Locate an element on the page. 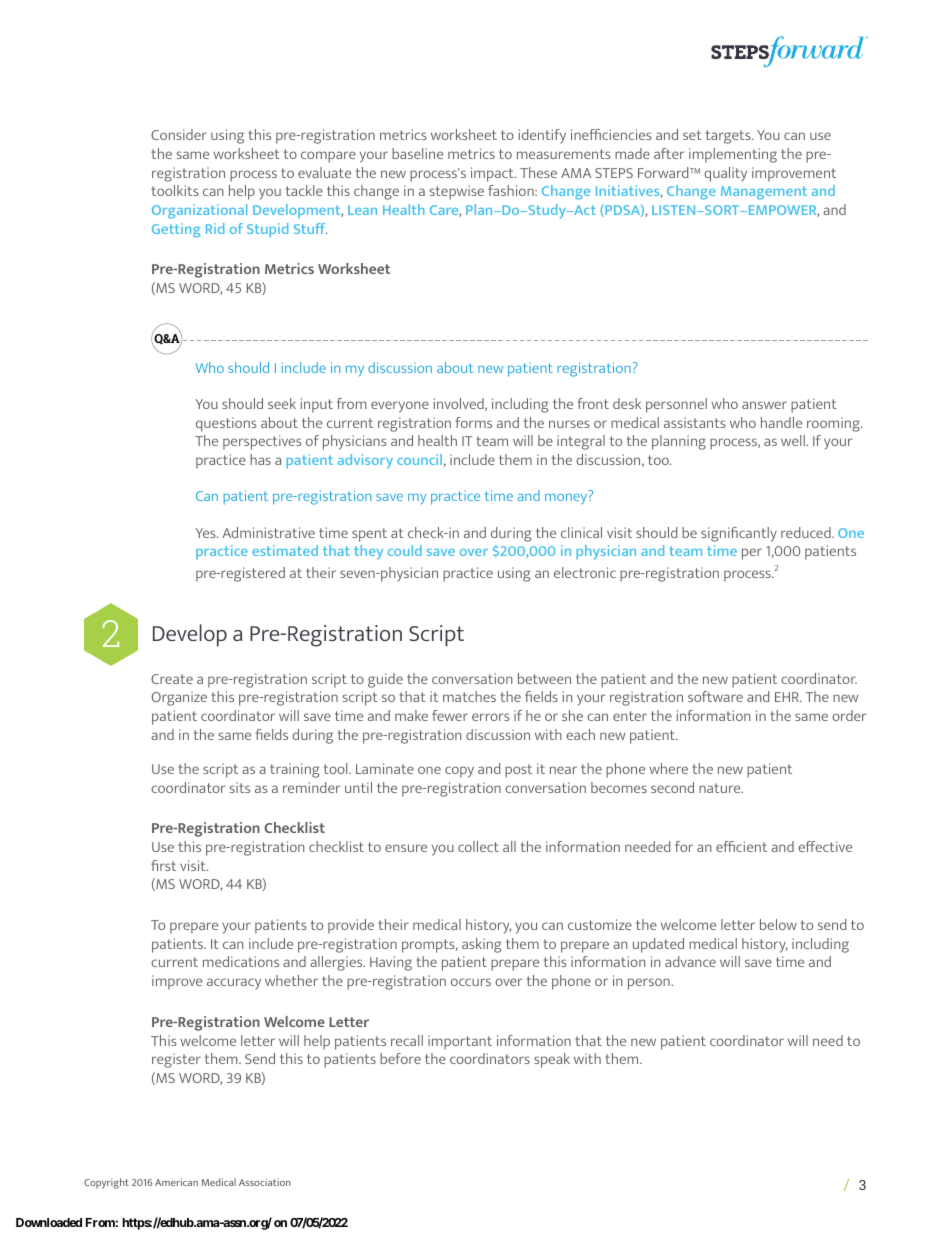 Image resolution: width=952 pixels, height=1233 pixels. Create is located at coordinates (172, 679).
